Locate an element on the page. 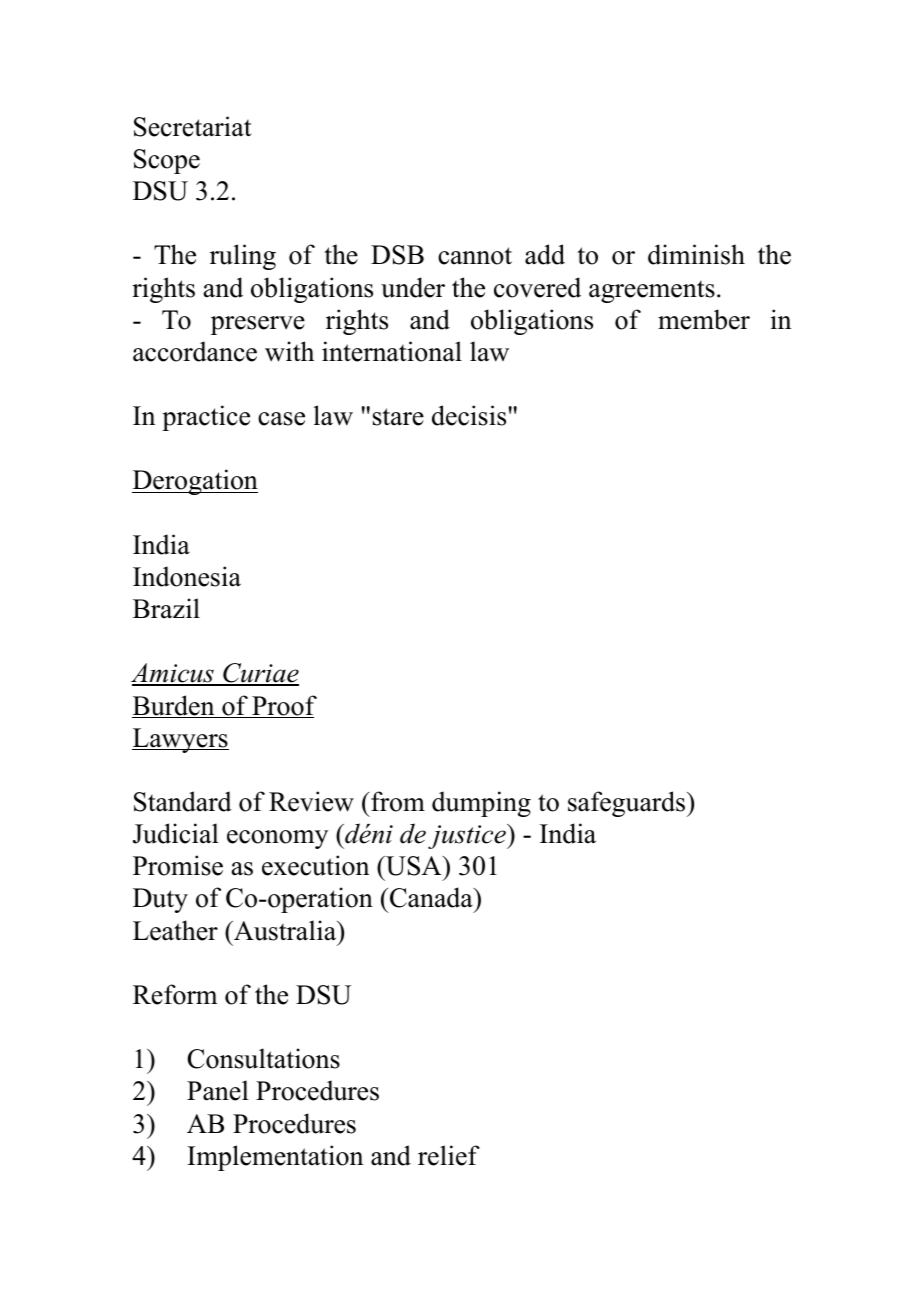 The width and height of the page is (924, 1308). from is located at coordinates (397, 801).
